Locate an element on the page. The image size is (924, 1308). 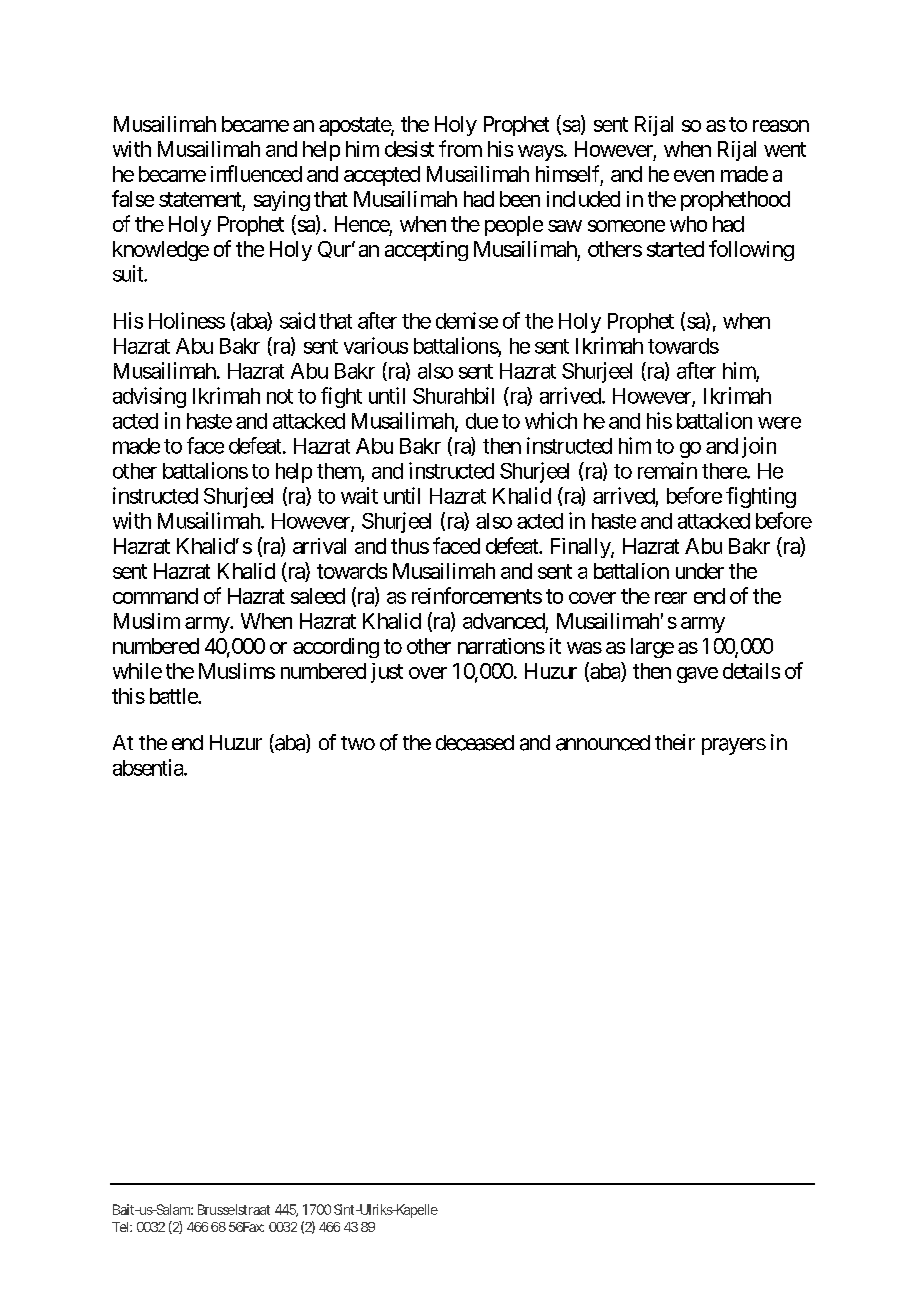
join is located at coordinates (759, 447).
